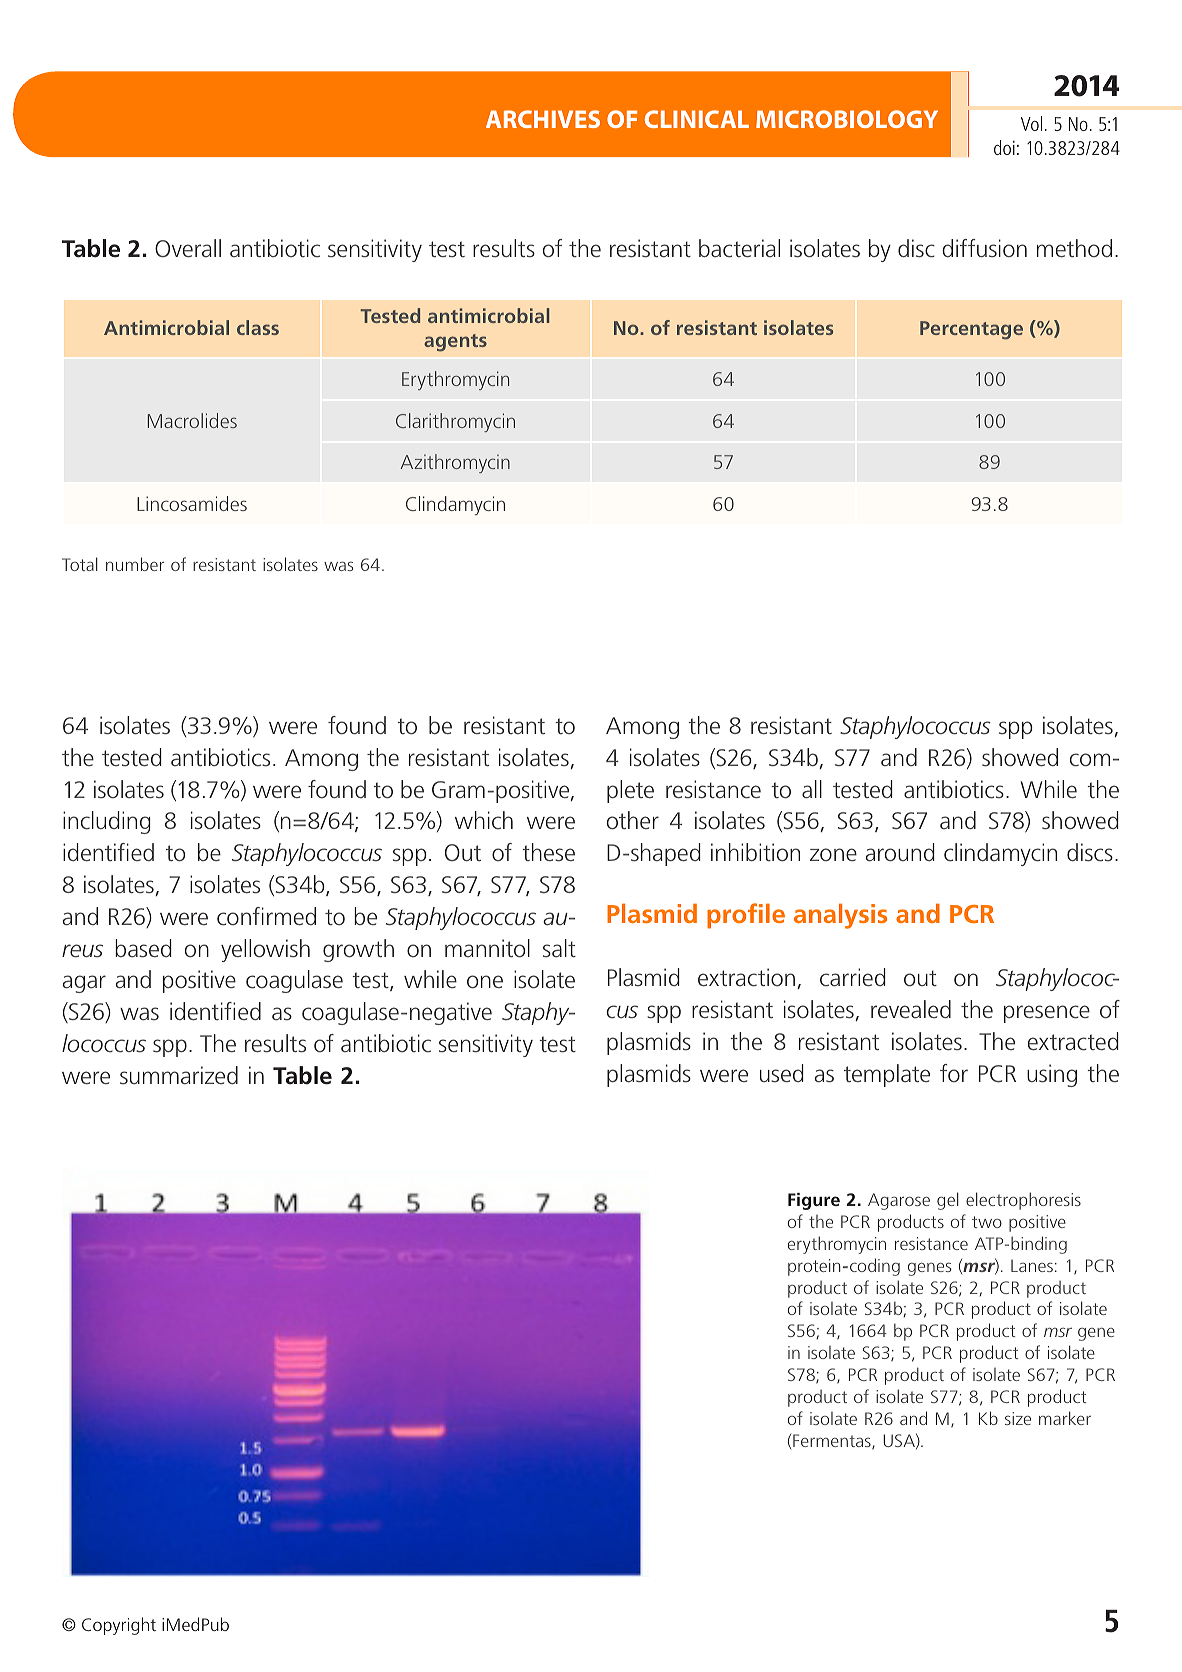  Describe the element at coordinates (987, 1222) in the page. I see `two` at that location.
